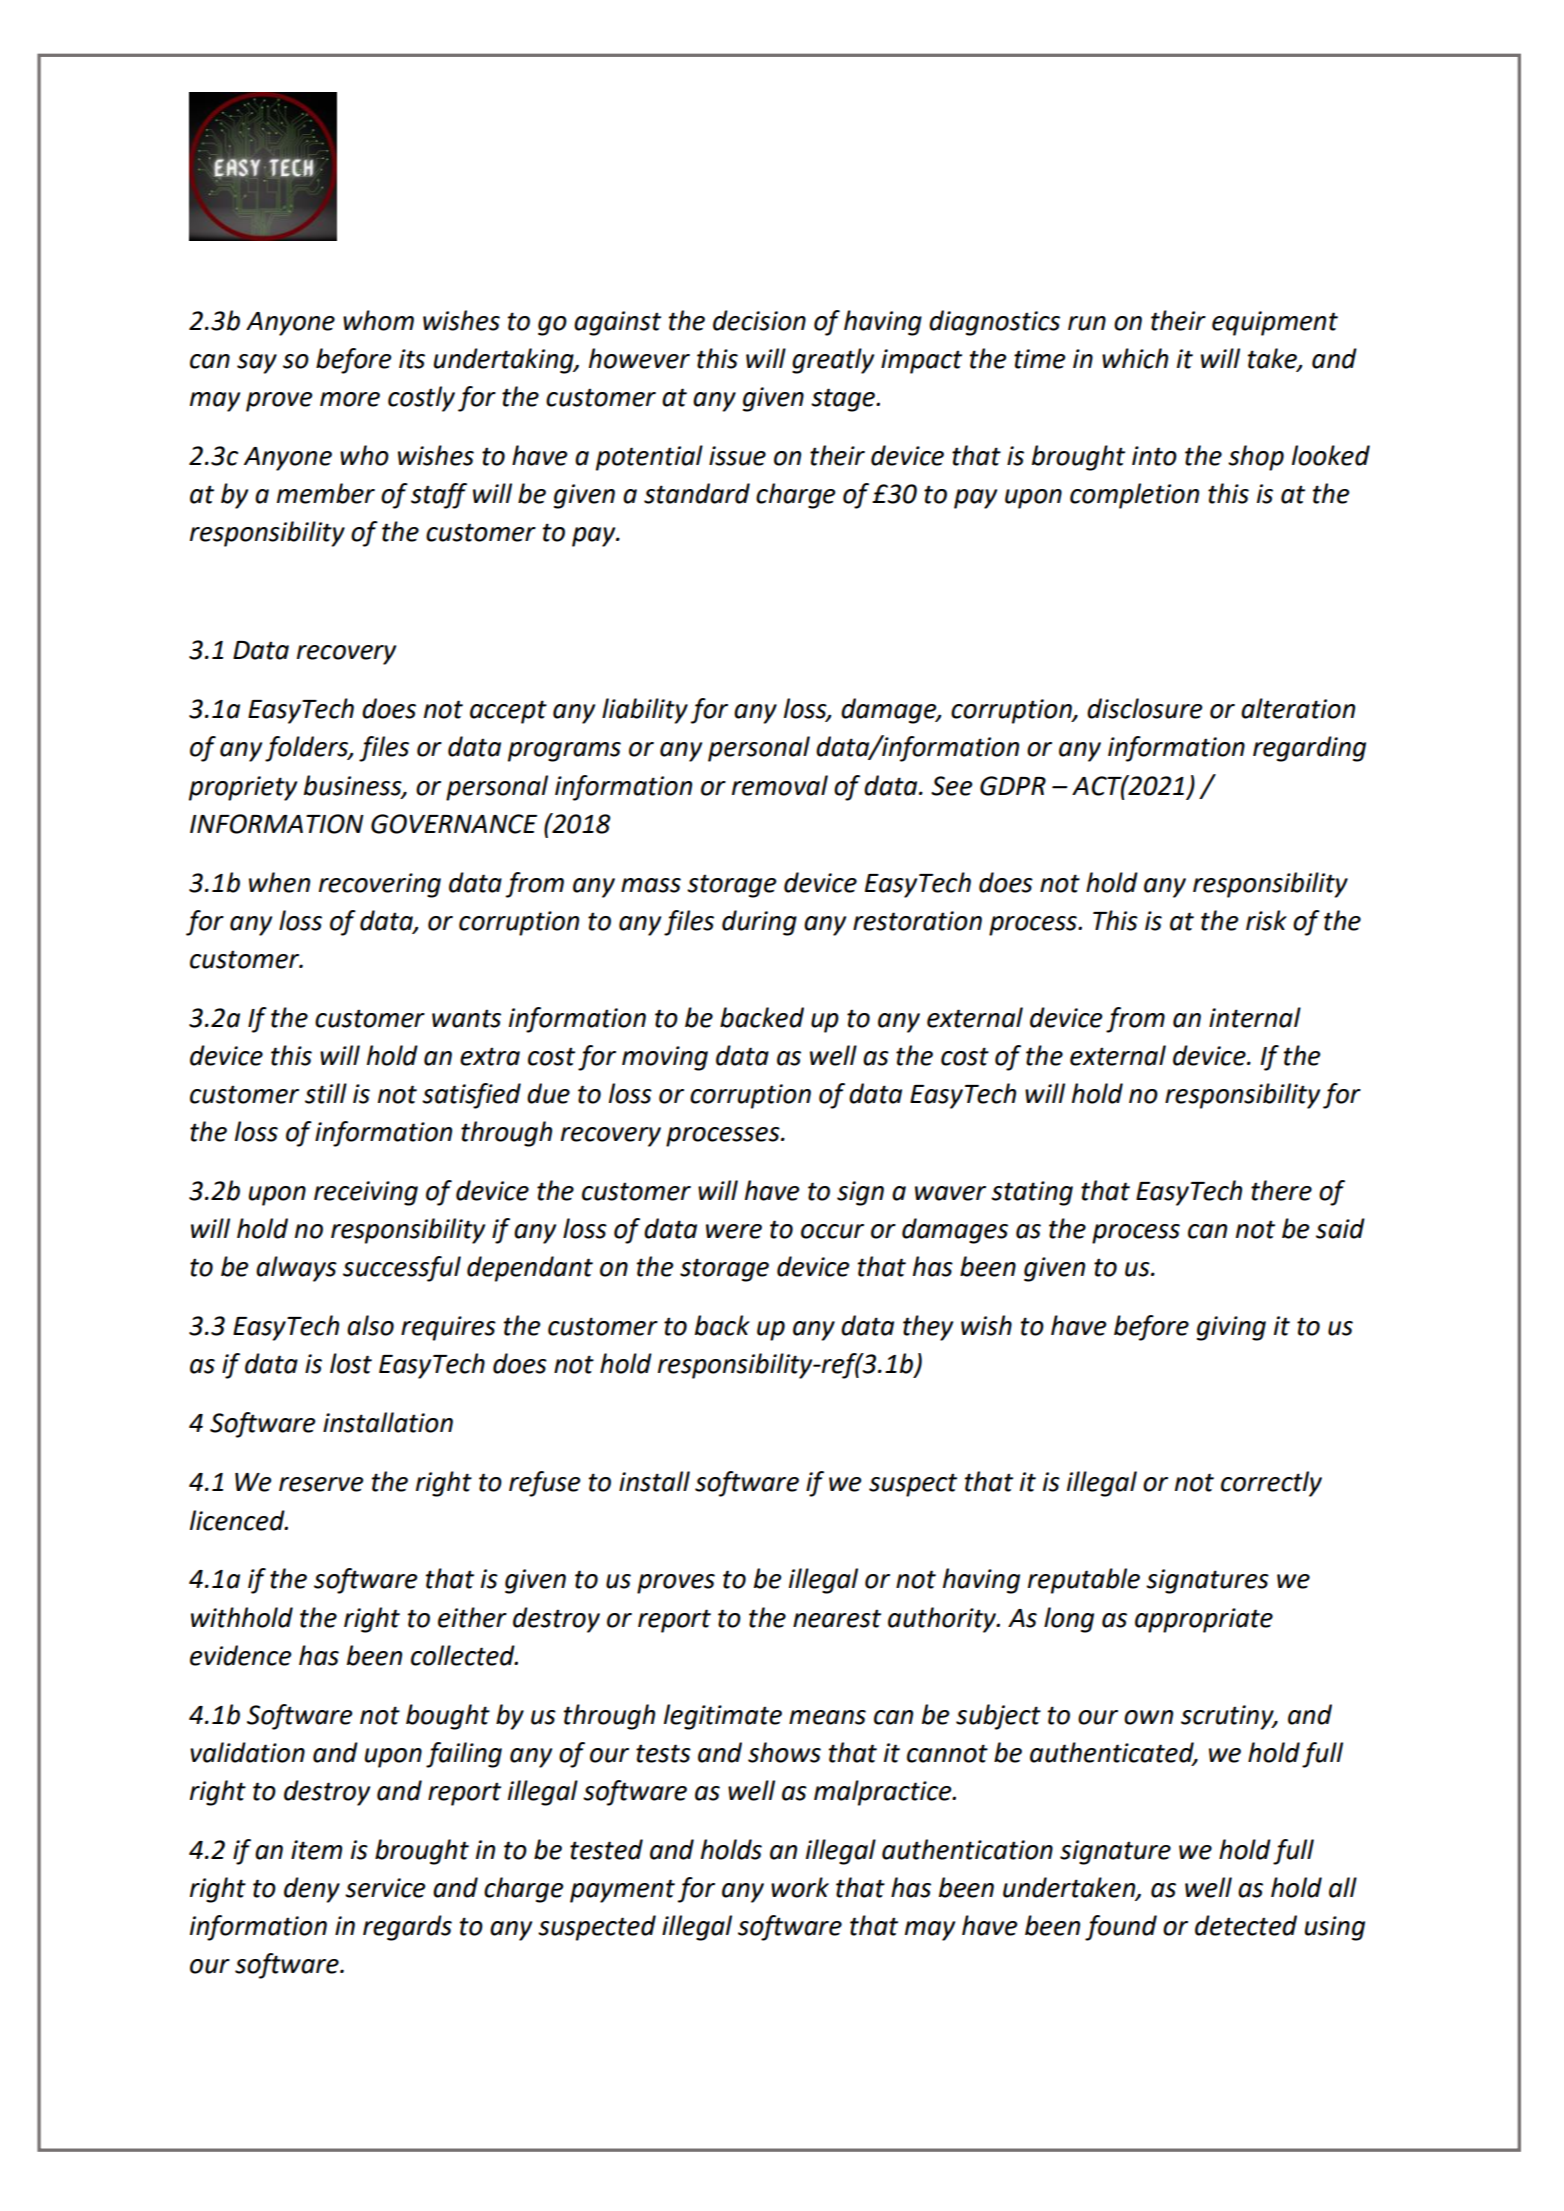 Image resolution: width=1564 pixels, height=2211 pixels. I want to click on service, so click(385, 1888).
